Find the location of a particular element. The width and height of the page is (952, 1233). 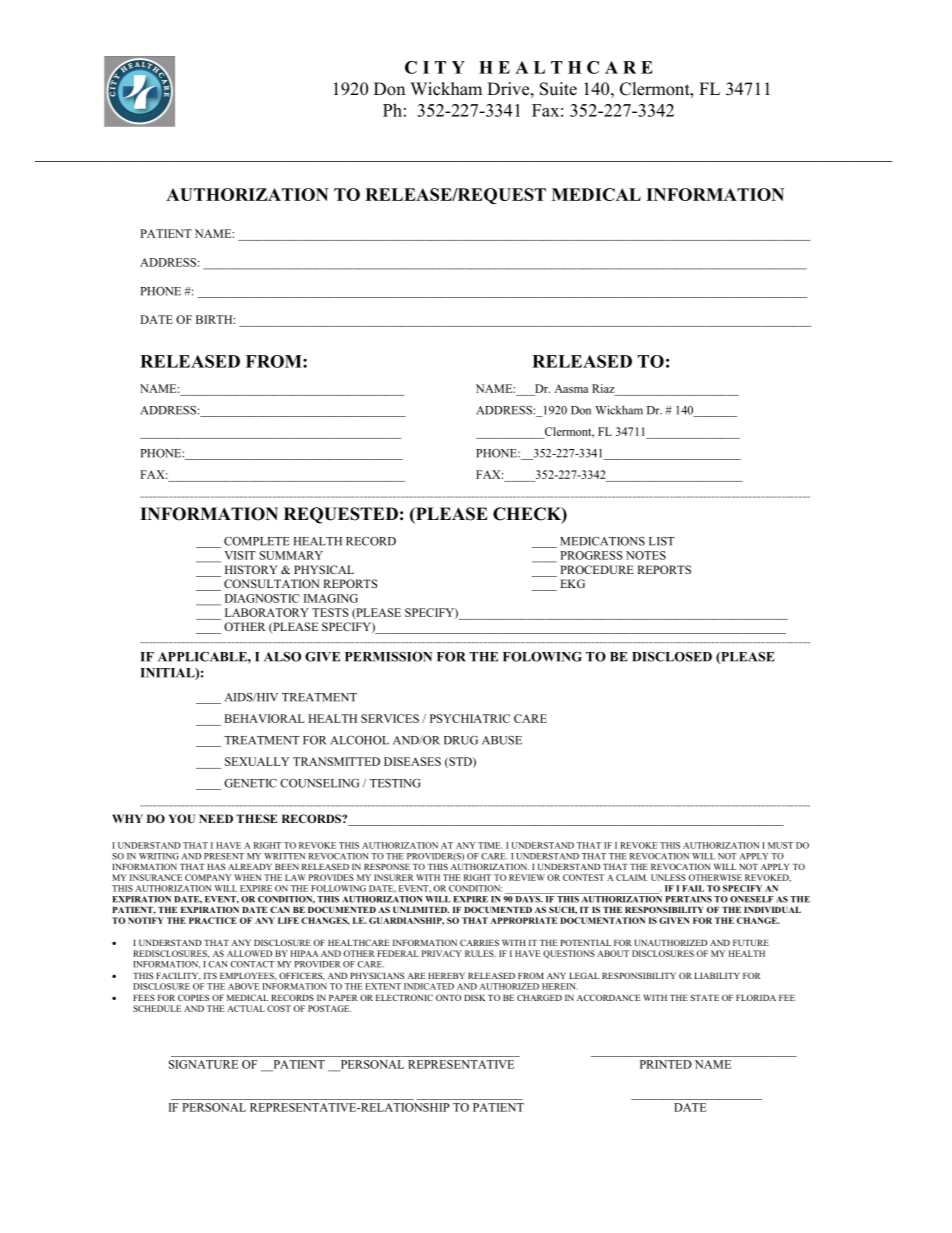

COMPLETE is located at coordinates (257, 541).
